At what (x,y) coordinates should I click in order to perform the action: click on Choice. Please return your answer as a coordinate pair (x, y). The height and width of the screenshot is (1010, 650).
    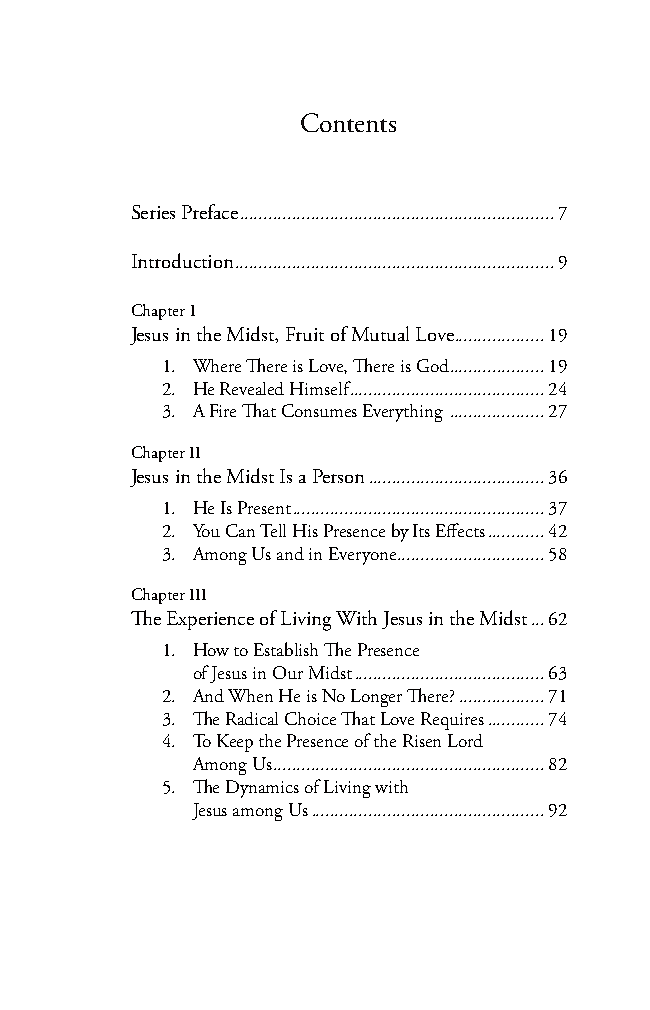
    Looking at the image, I should click on (310, 718).
